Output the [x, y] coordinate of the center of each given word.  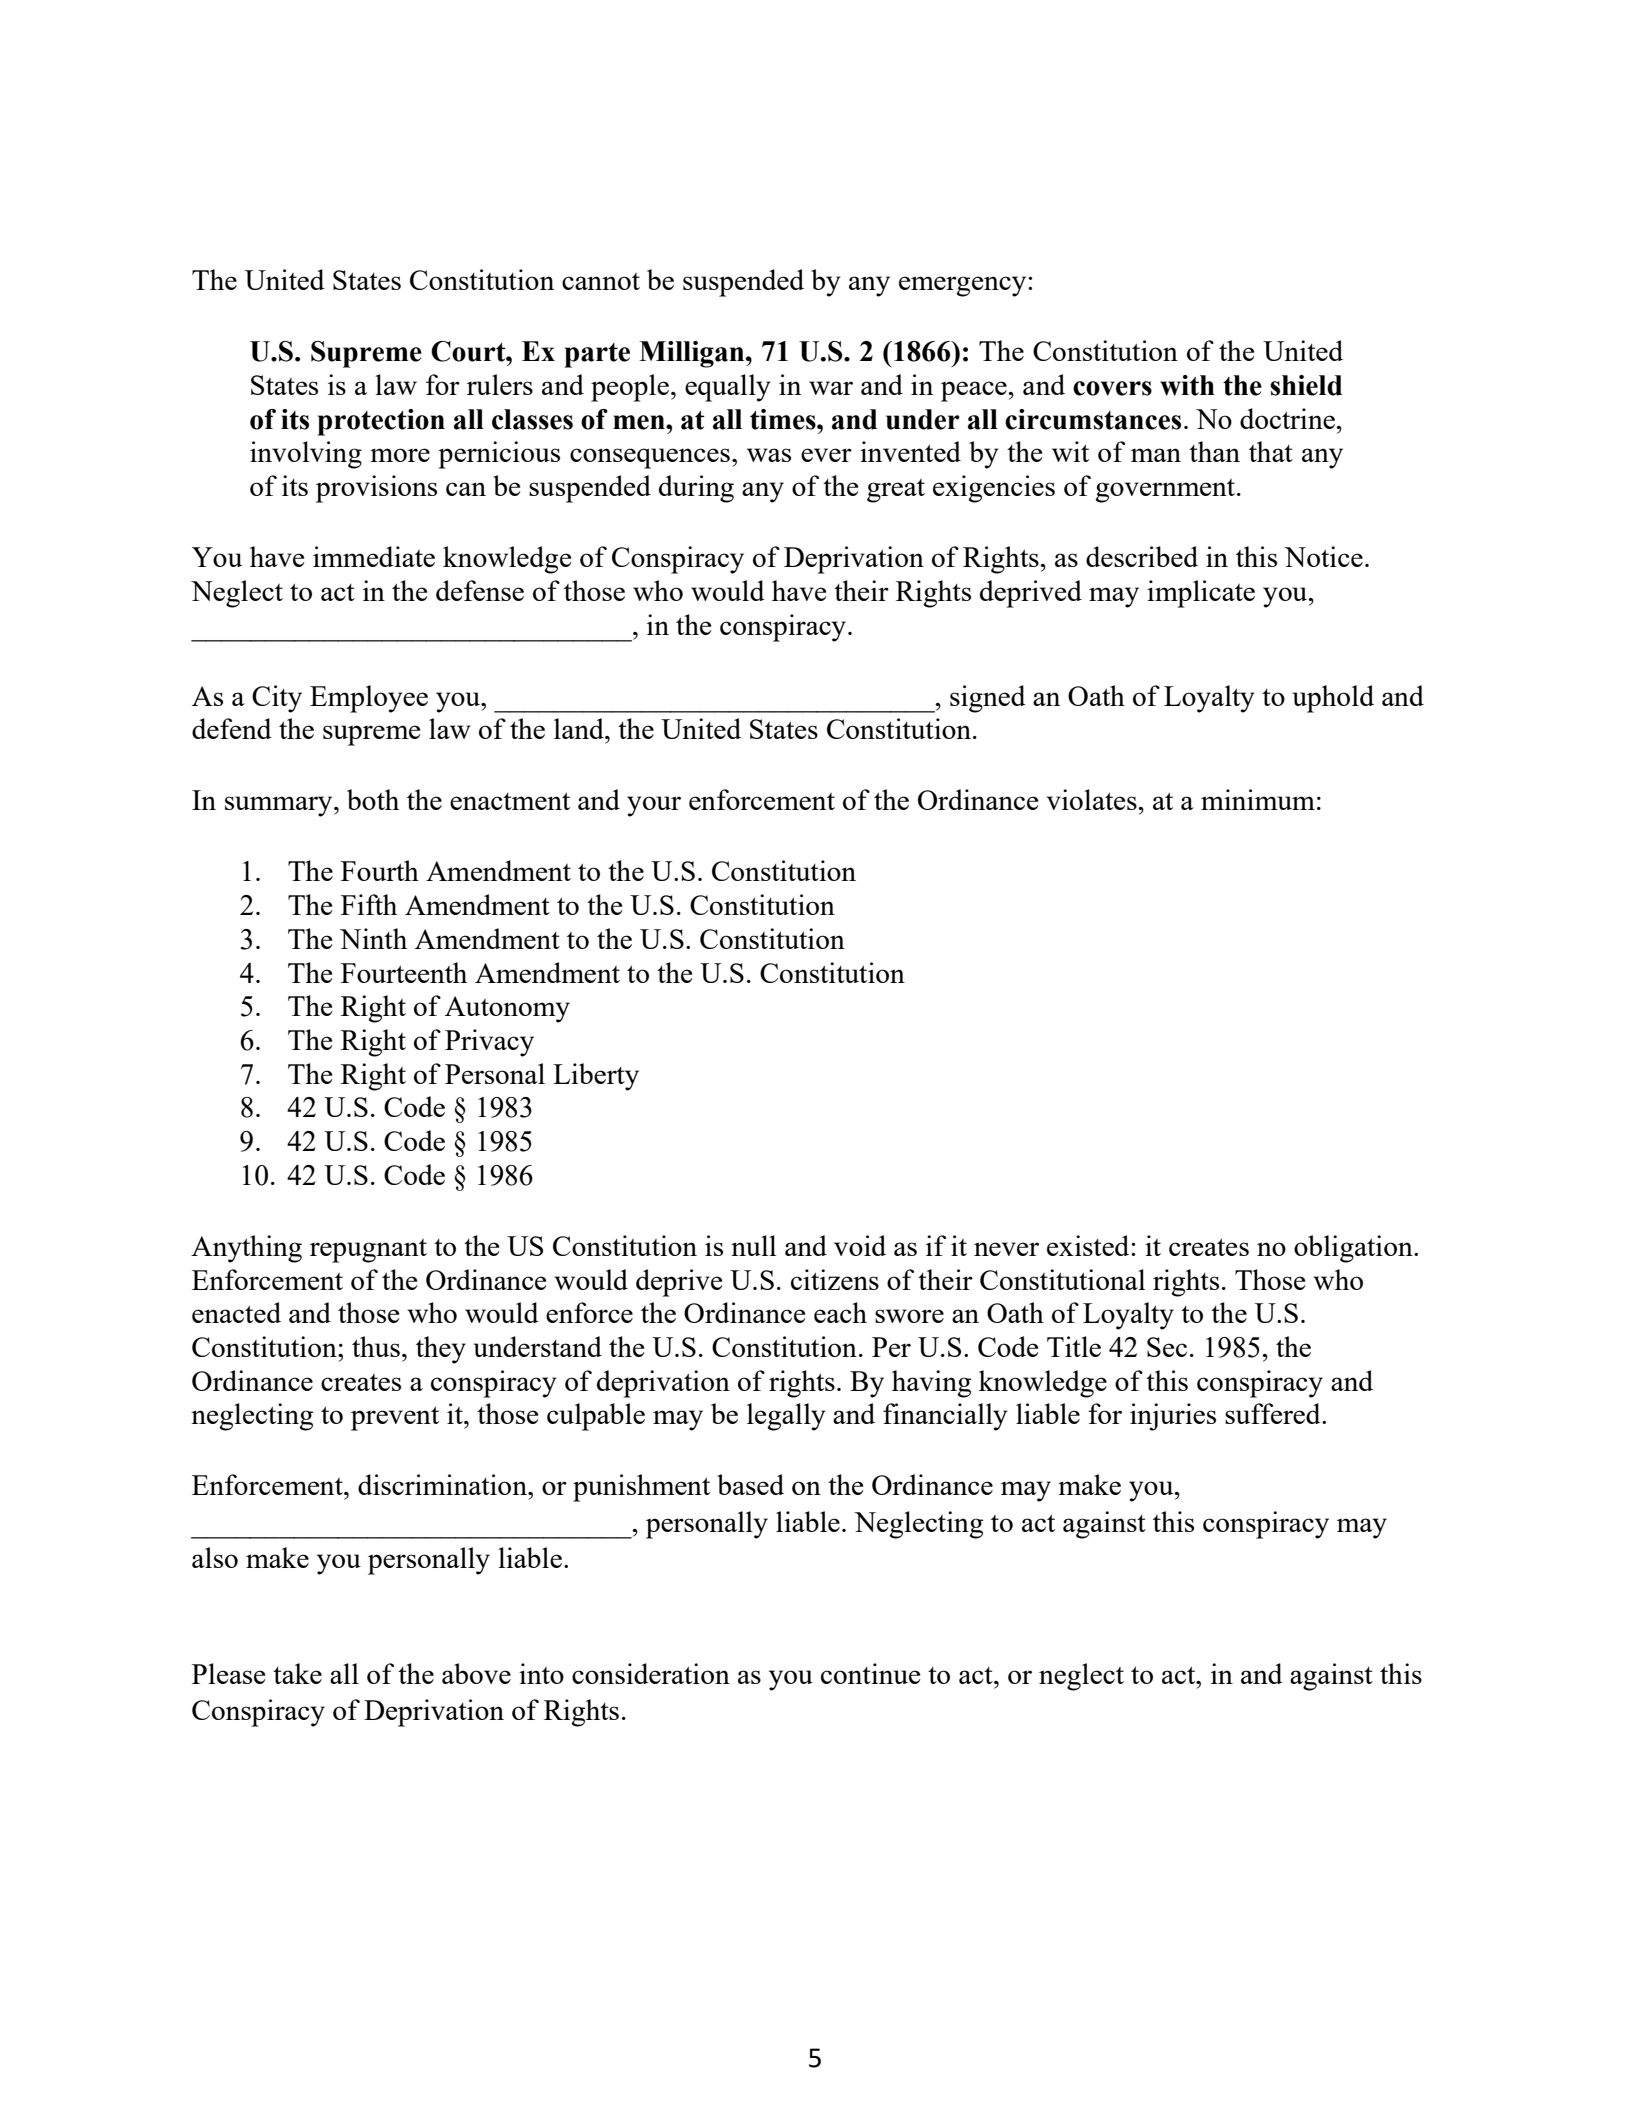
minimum [1258, 799]
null [753, 1245]
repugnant [368, 1251]
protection [381, 422]
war [831, 388]
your [654, 806]
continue [870, 1673]
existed [1089, 1245]
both [373, 799]
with [1187, 385]
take [297, 1673]
